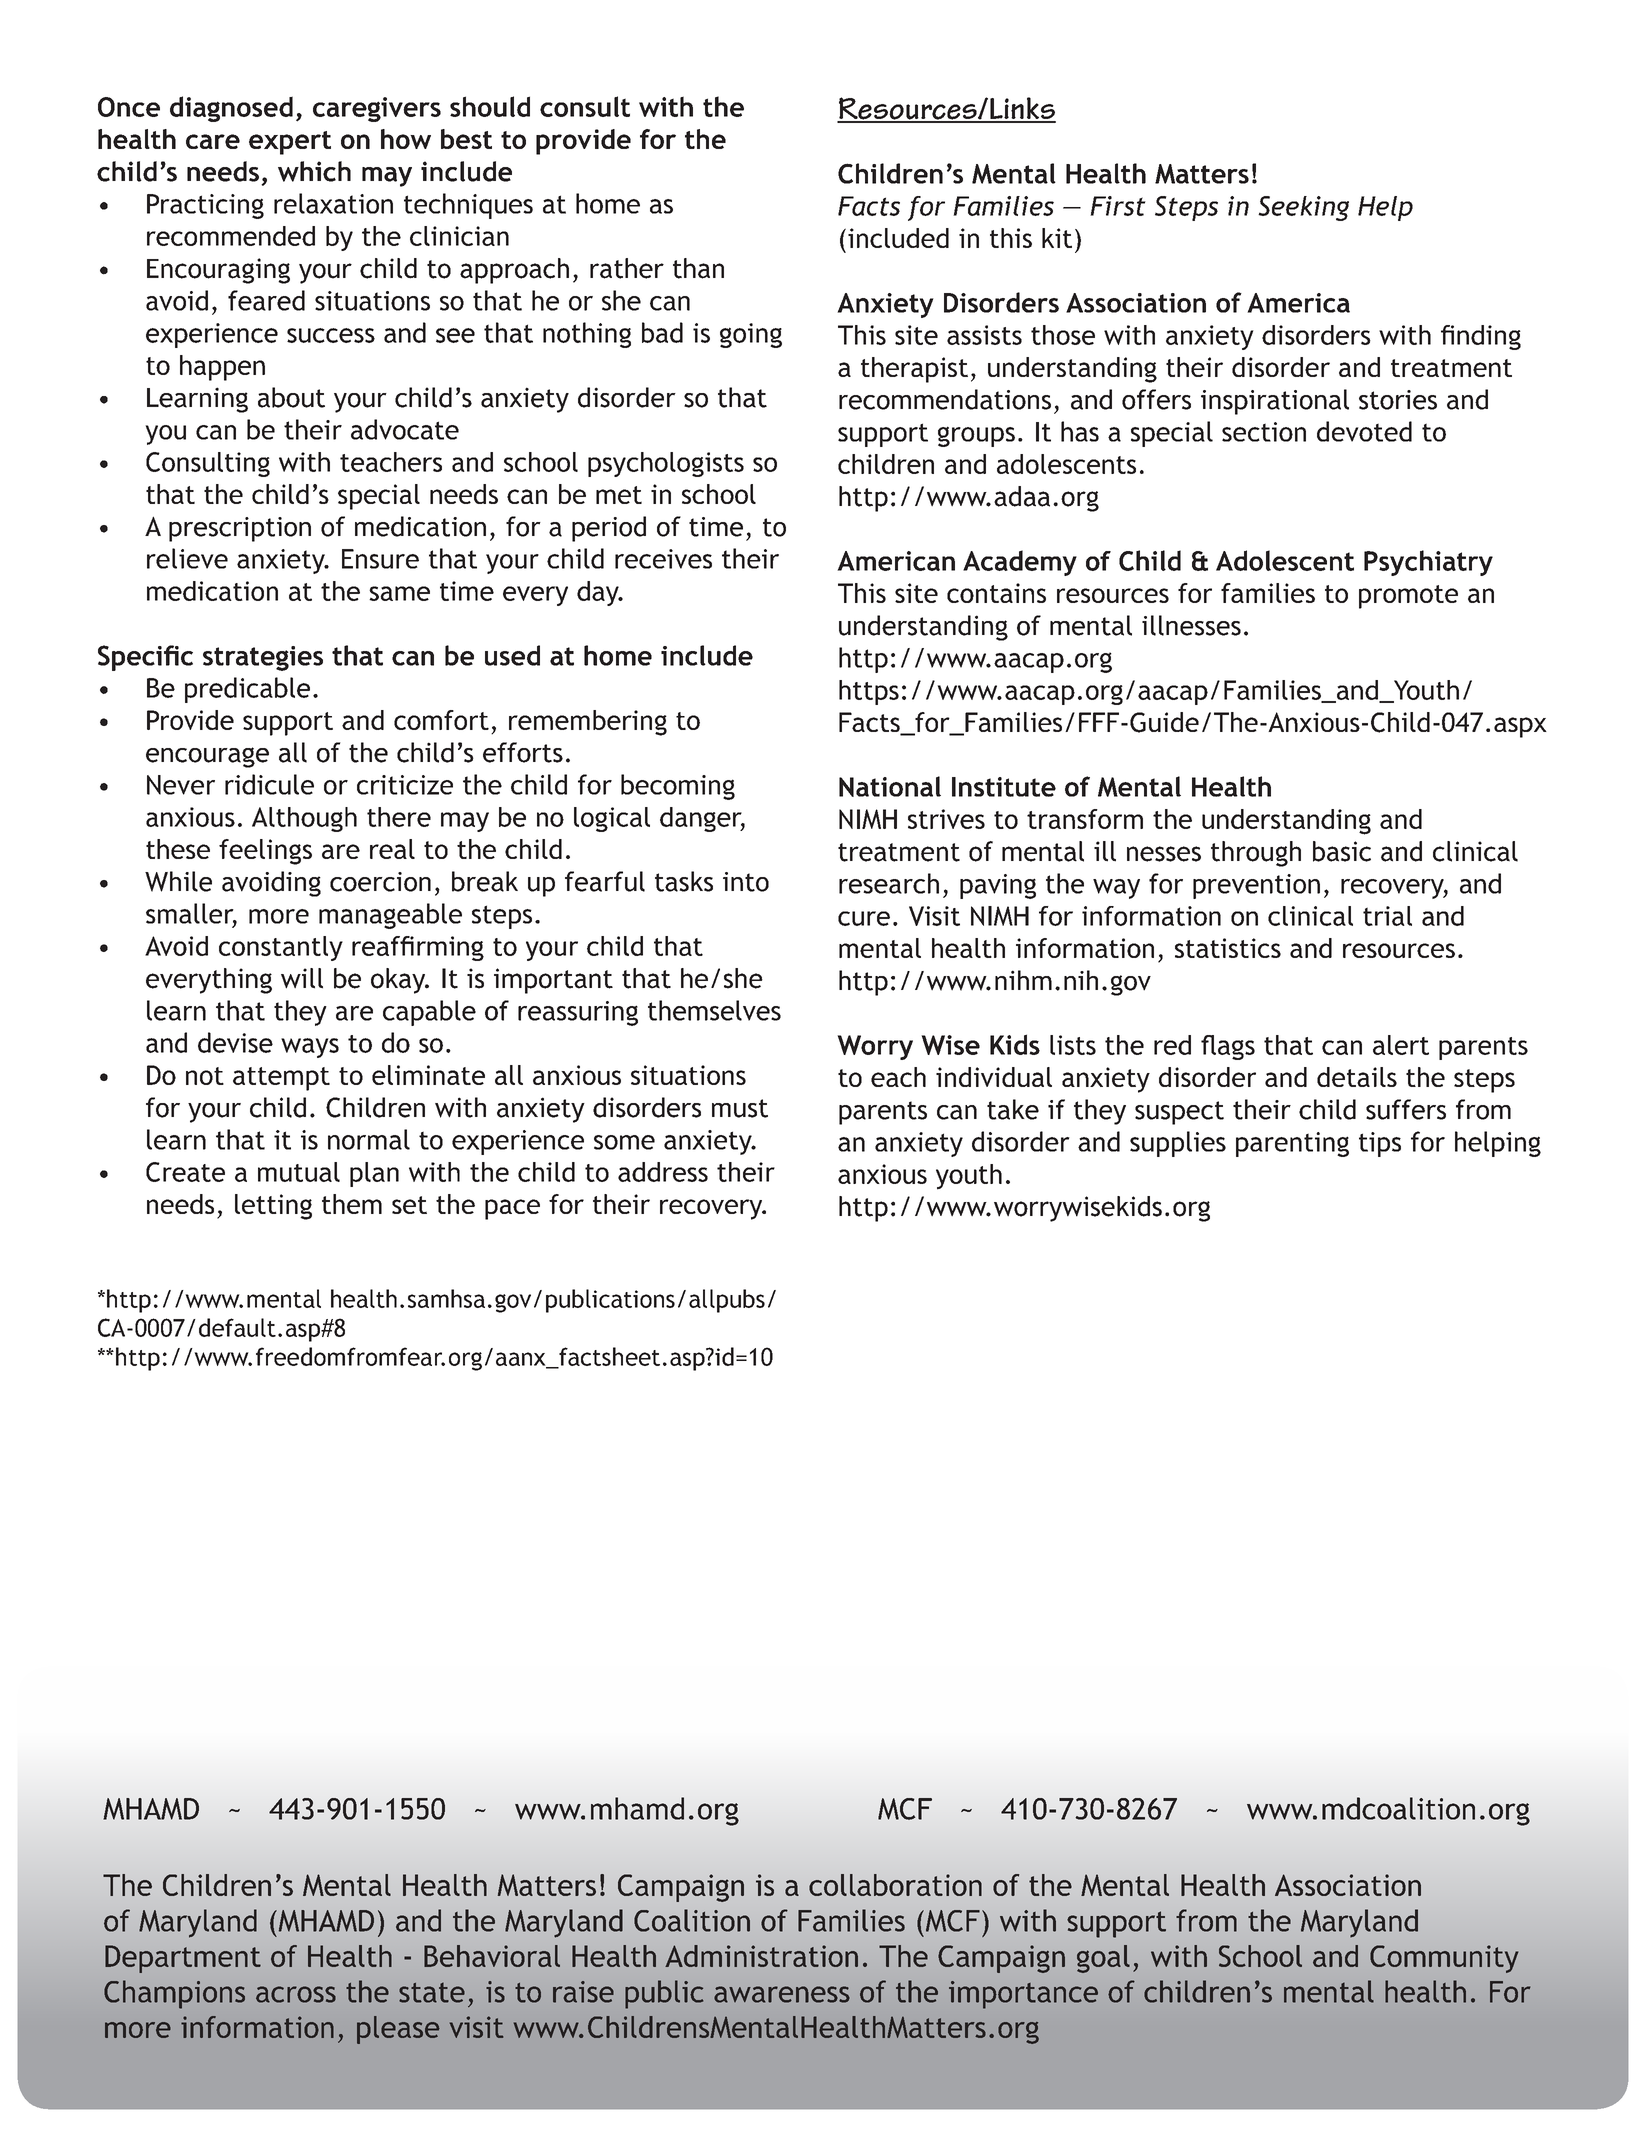 This screenshot has width=1646, height=2130. What do you see at coordinates (698, 268) in the screenshot?
I see `than` at bounding box center [698, 268].
